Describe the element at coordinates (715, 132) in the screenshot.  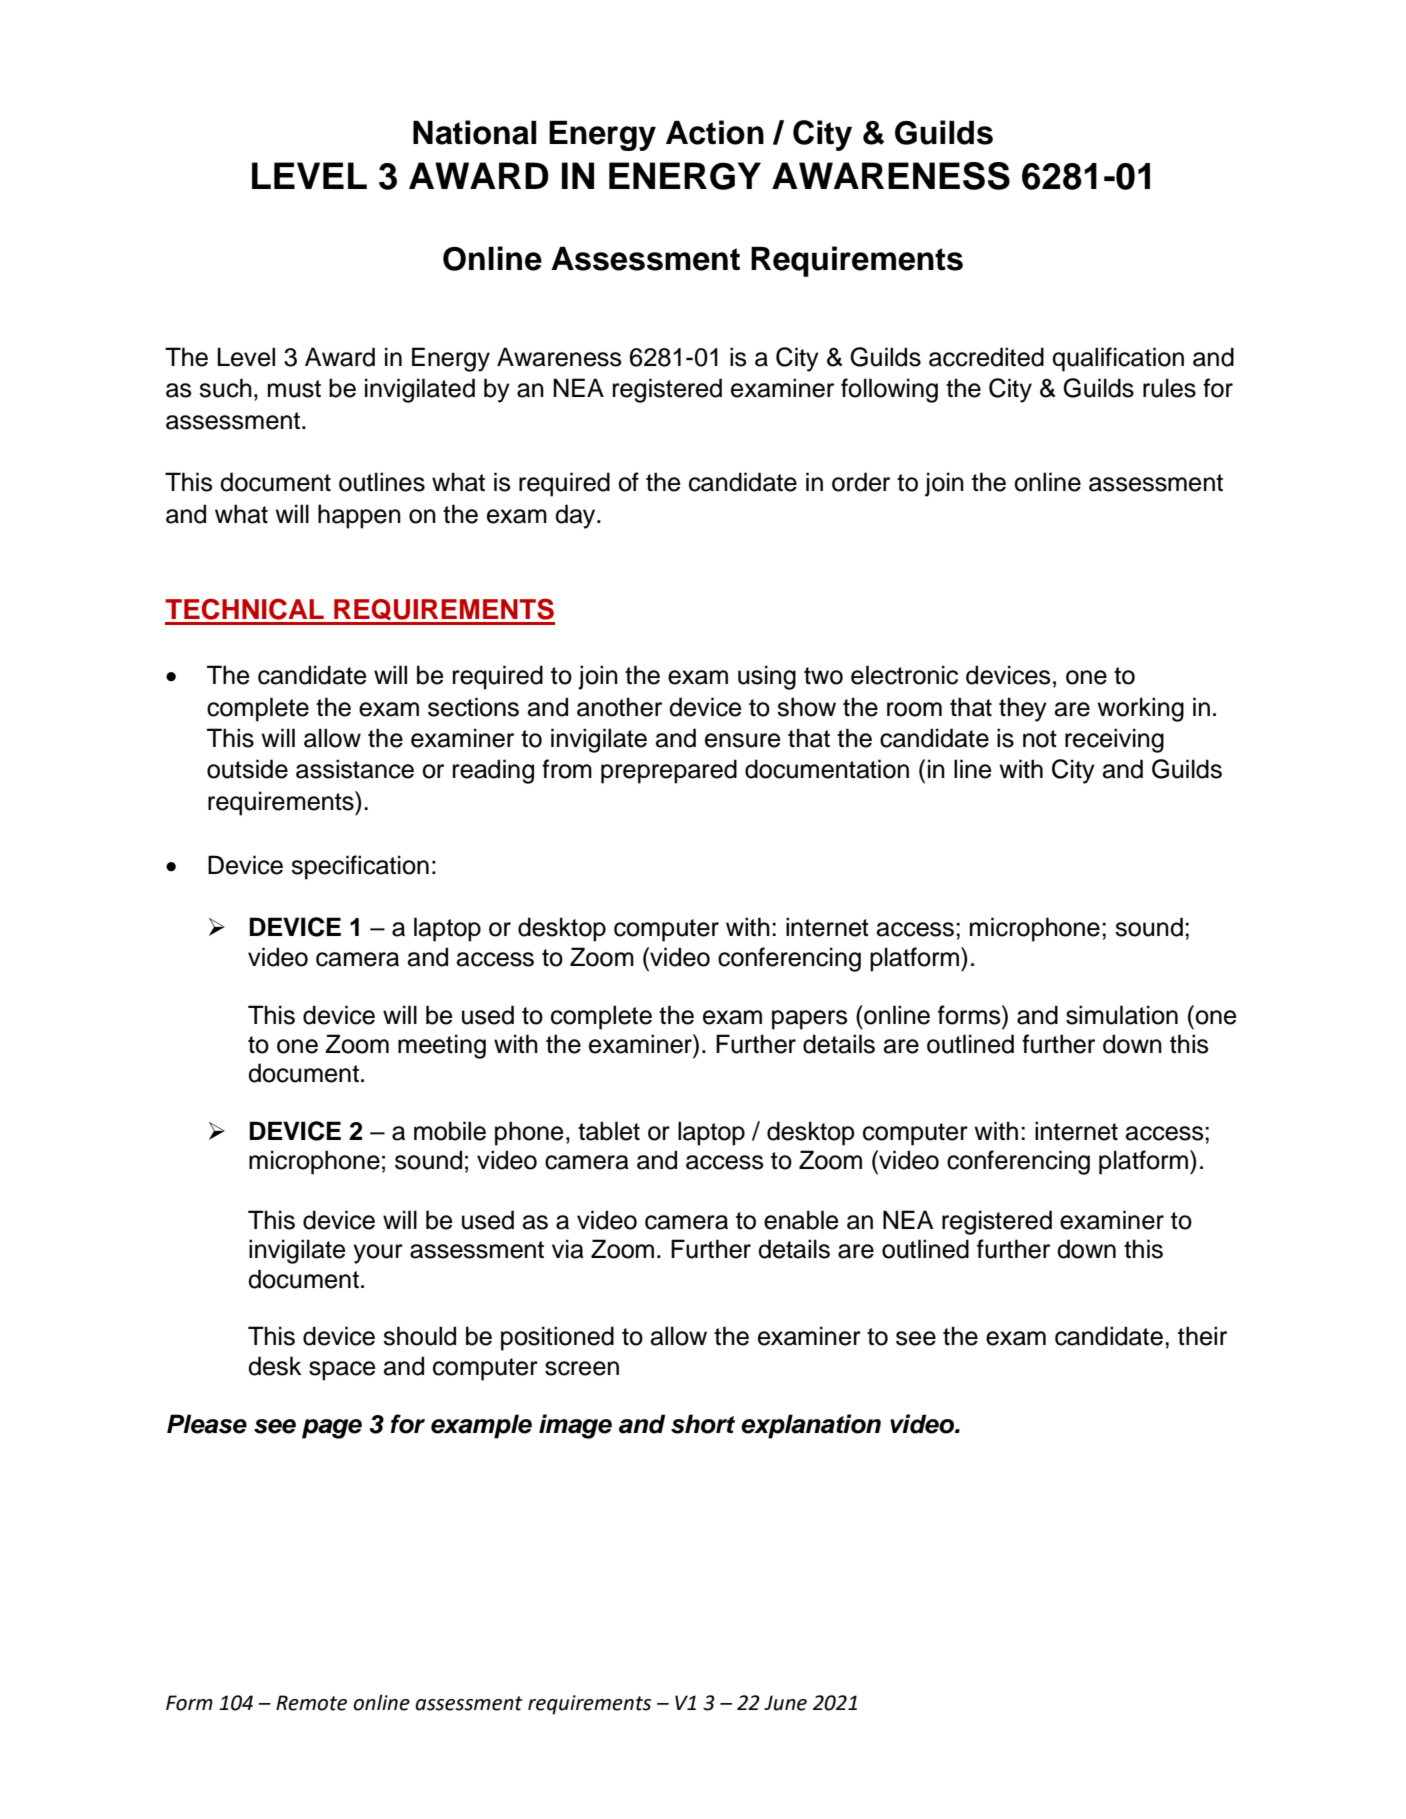
I see `Action` at that location.
